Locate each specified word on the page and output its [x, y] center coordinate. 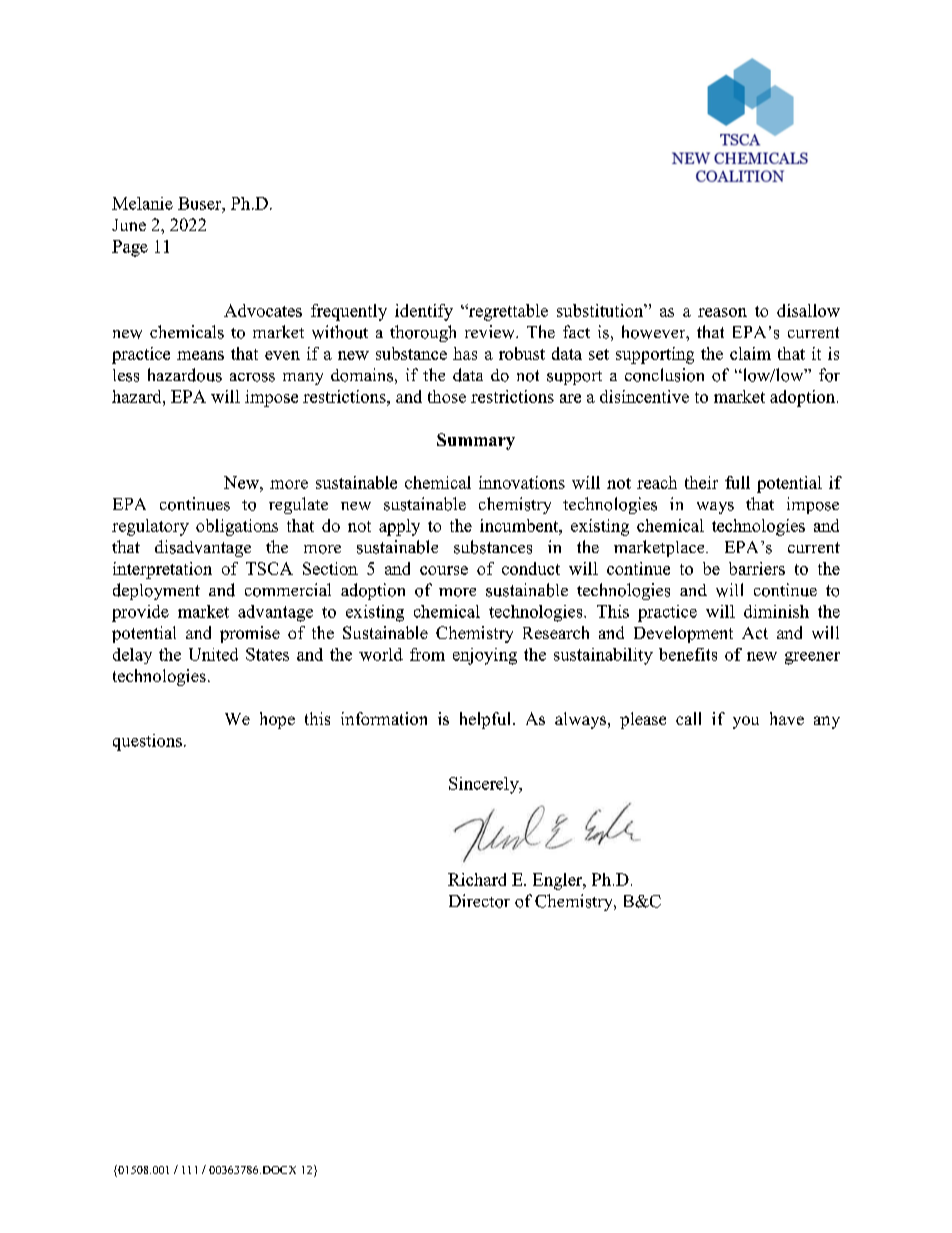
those [447, 396]
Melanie [142, 203]
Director [479, 901]
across [252, 377]
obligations [237, 527]
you [746, 722]
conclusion [664, 375]
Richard [477, 879]
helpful [487, 720]
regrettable [507, 312]
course [444, 570]
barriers [757, 568]
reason [722, 312]
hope [277, 720]
